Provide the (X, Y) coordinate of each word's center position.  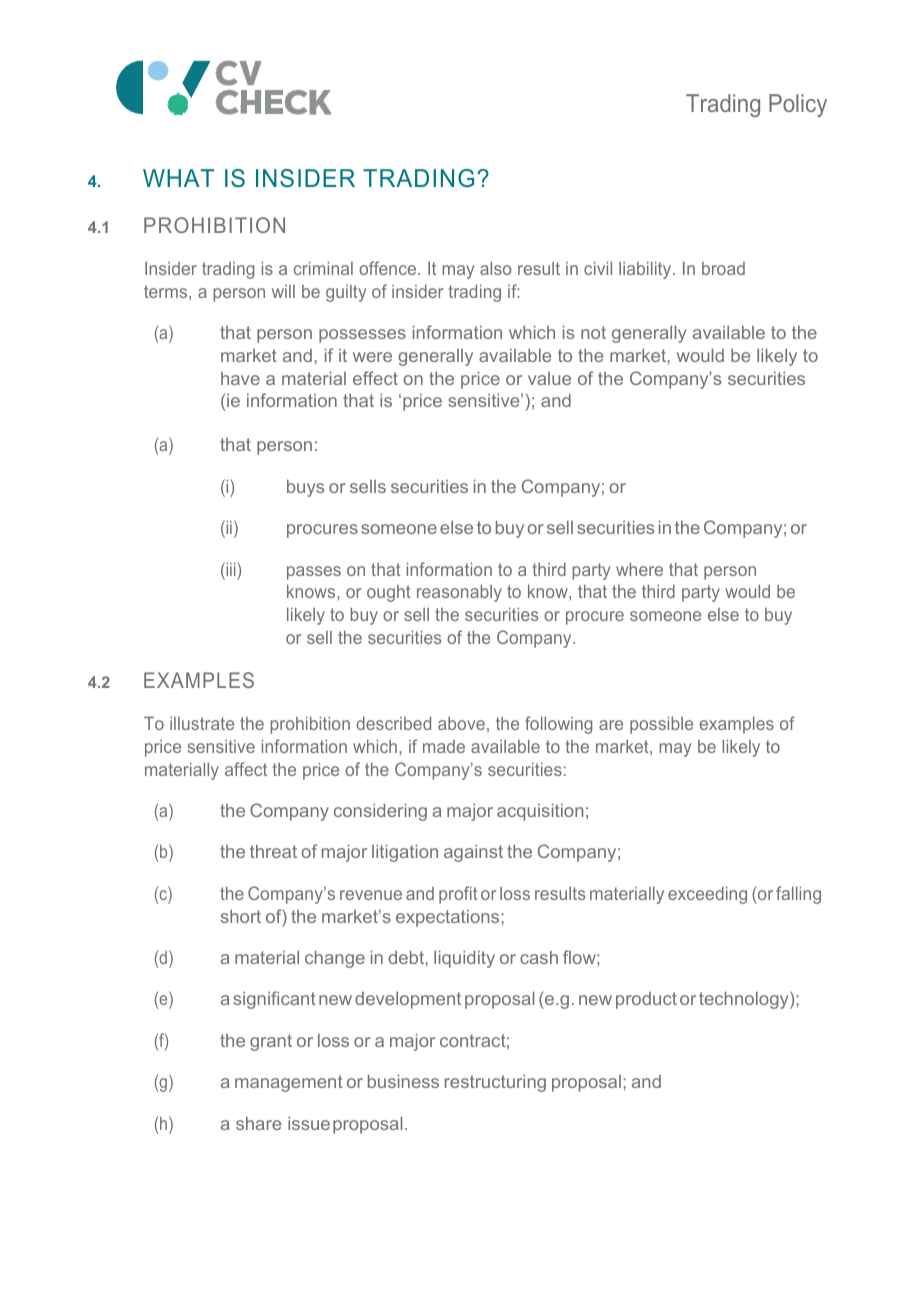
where (639, 569)
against (473, 853)
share (258, 1123)
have (240, 378)
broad (723, 268)
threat (273, 851)
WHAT (178, 178)
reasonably (459, 593)
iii (230, 569)
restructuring (495, 1083)
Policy (798, 105)
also (495, 268)
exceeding (707, 895)
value (549, 378)
